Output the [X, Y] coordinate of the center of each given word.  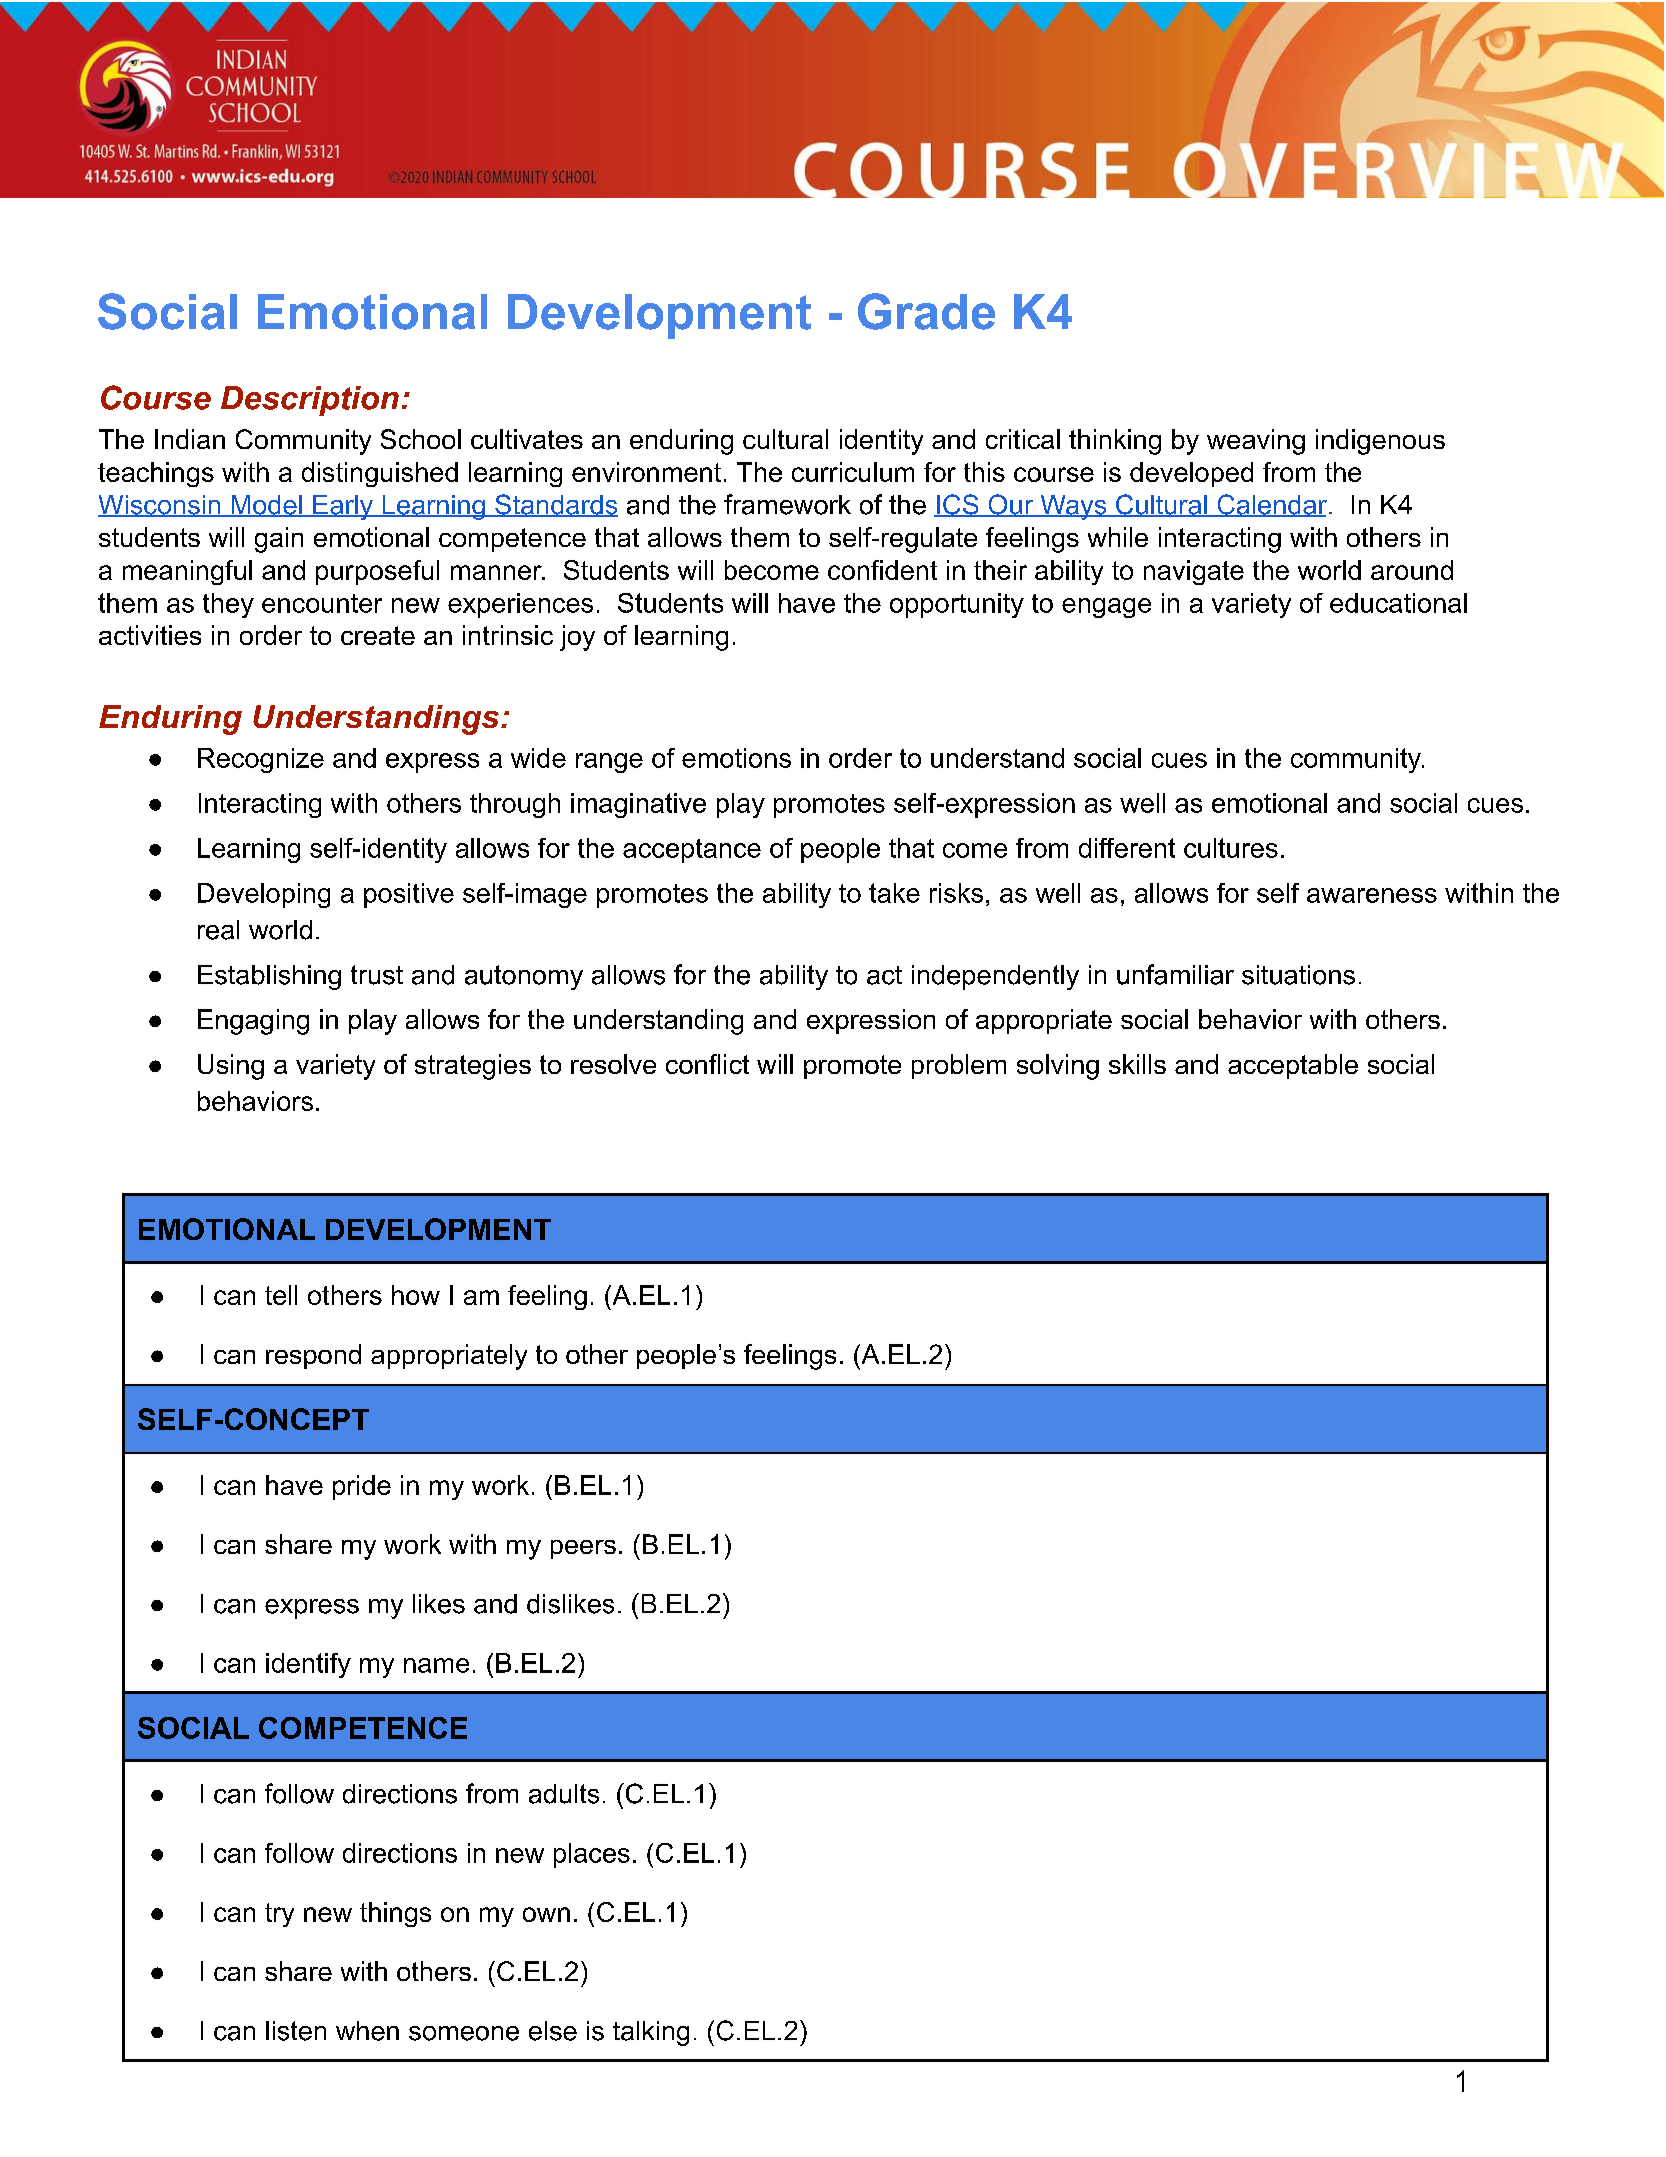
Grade [926, 311]
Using [231, 1067]
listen [296, 2031]
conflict [707, 1064]
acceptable [1293, 1066]
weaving [1256, 442]
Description [310, 401]
